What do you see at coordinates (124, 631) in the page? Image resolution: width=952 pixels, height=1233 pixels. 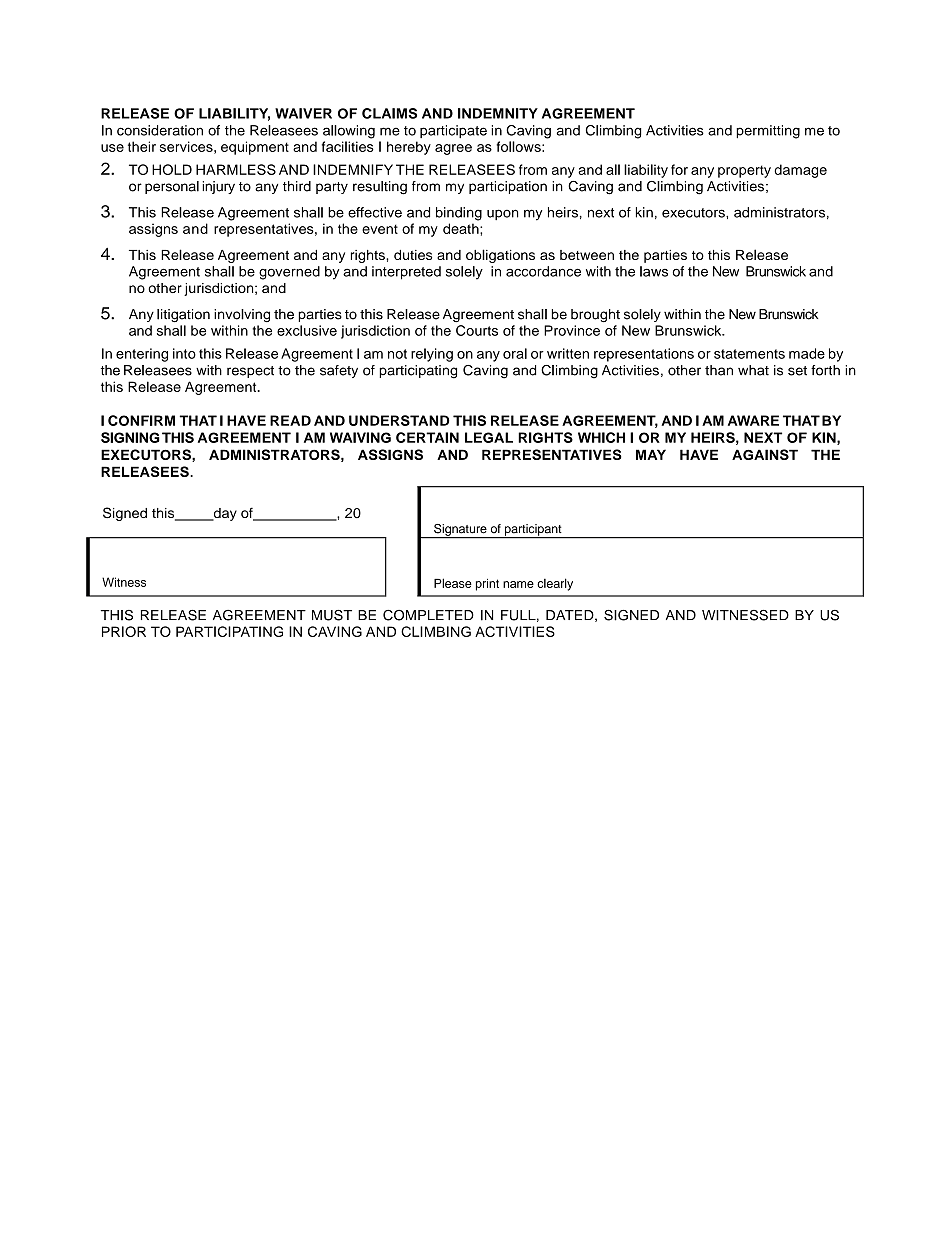 I see `PRIOR` at bounding box center [124, 631].
